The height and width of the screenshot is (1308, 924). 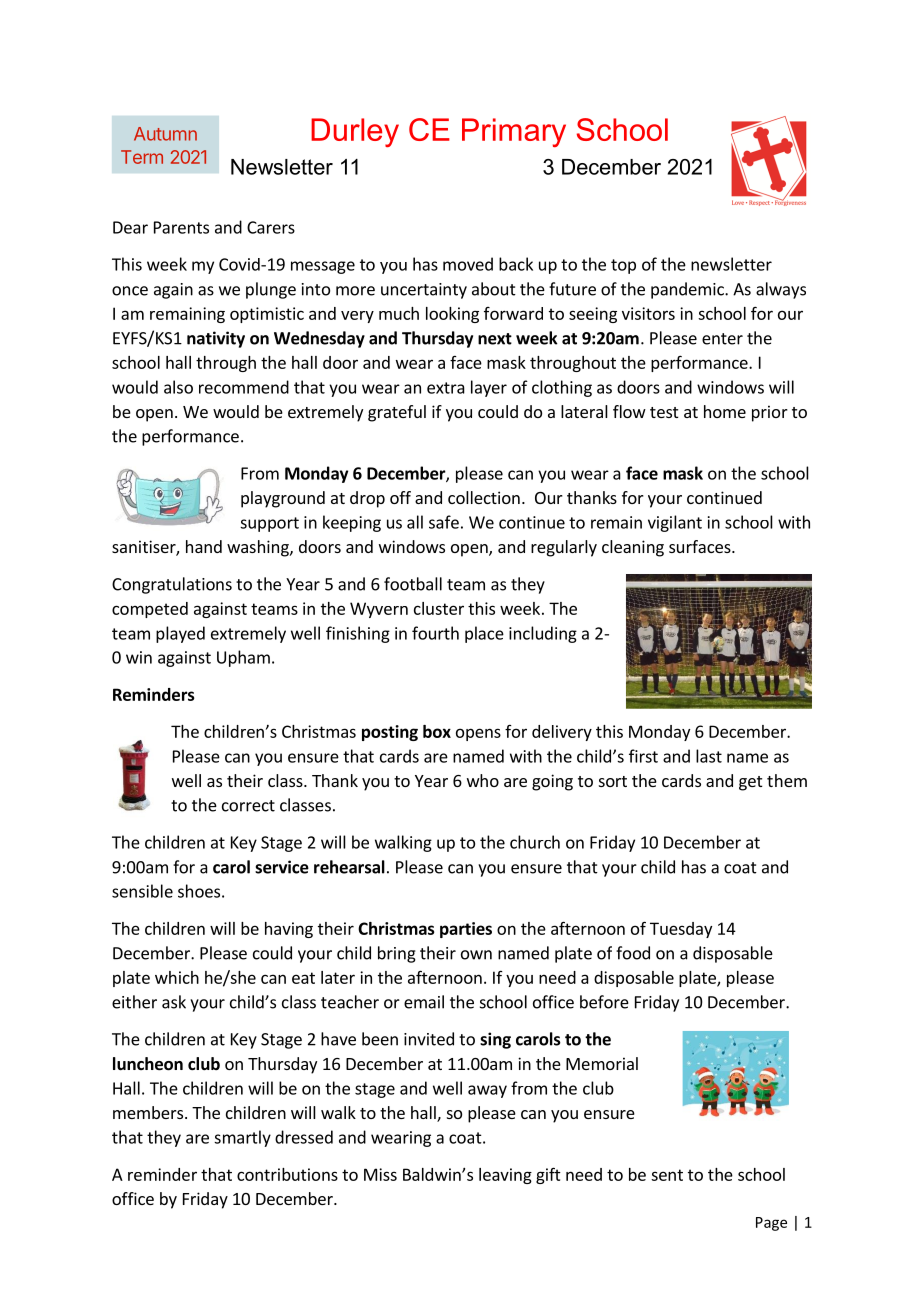 I want to click on last, so click(x=709, y=756).
